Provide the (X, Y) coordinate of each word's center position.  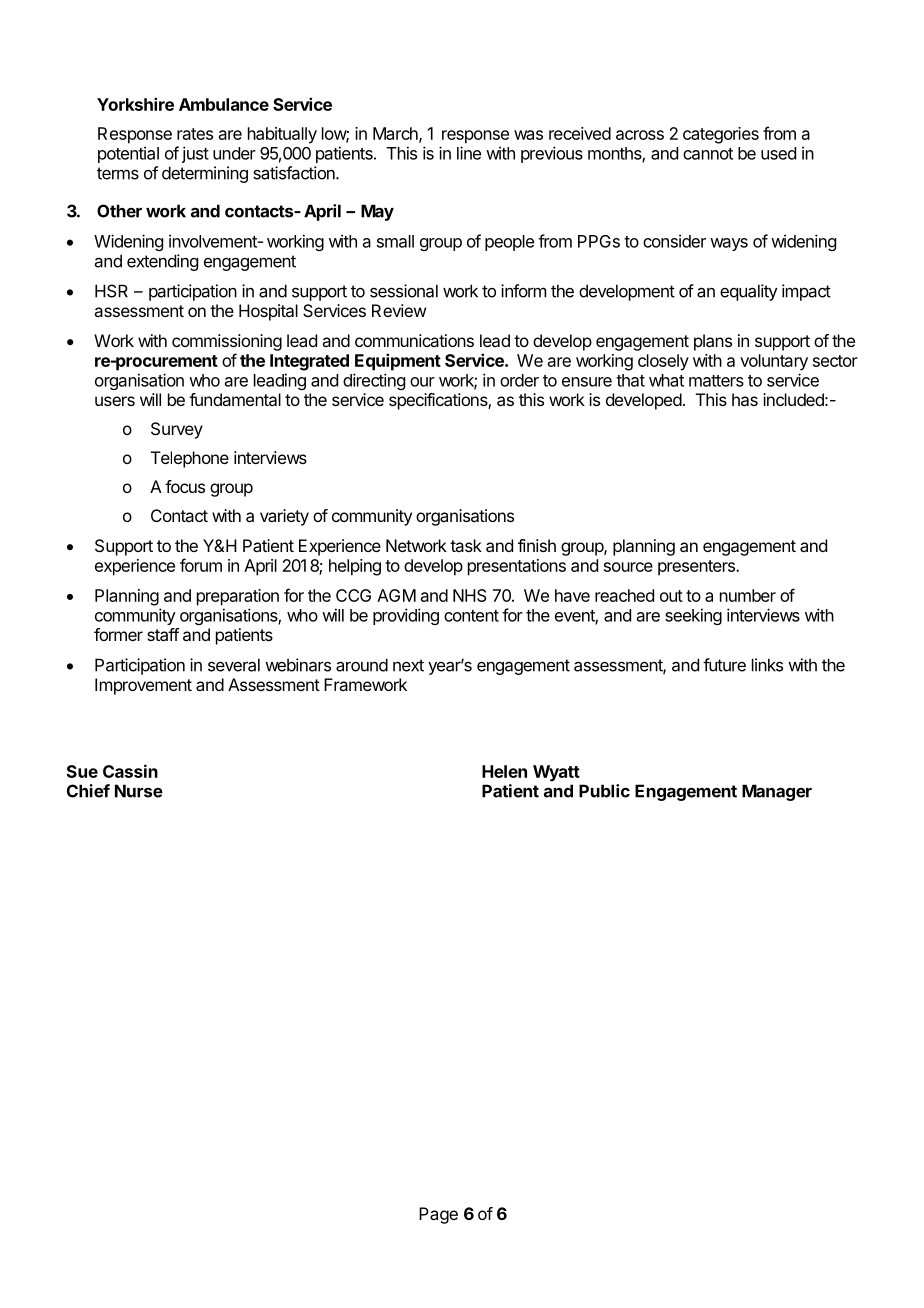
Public (604, 791)
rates (195, 134)
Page (438, 1215)
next (408, 665)
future (724, 665)
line (469, 153)
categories (721, 135)
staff (163, 634)
